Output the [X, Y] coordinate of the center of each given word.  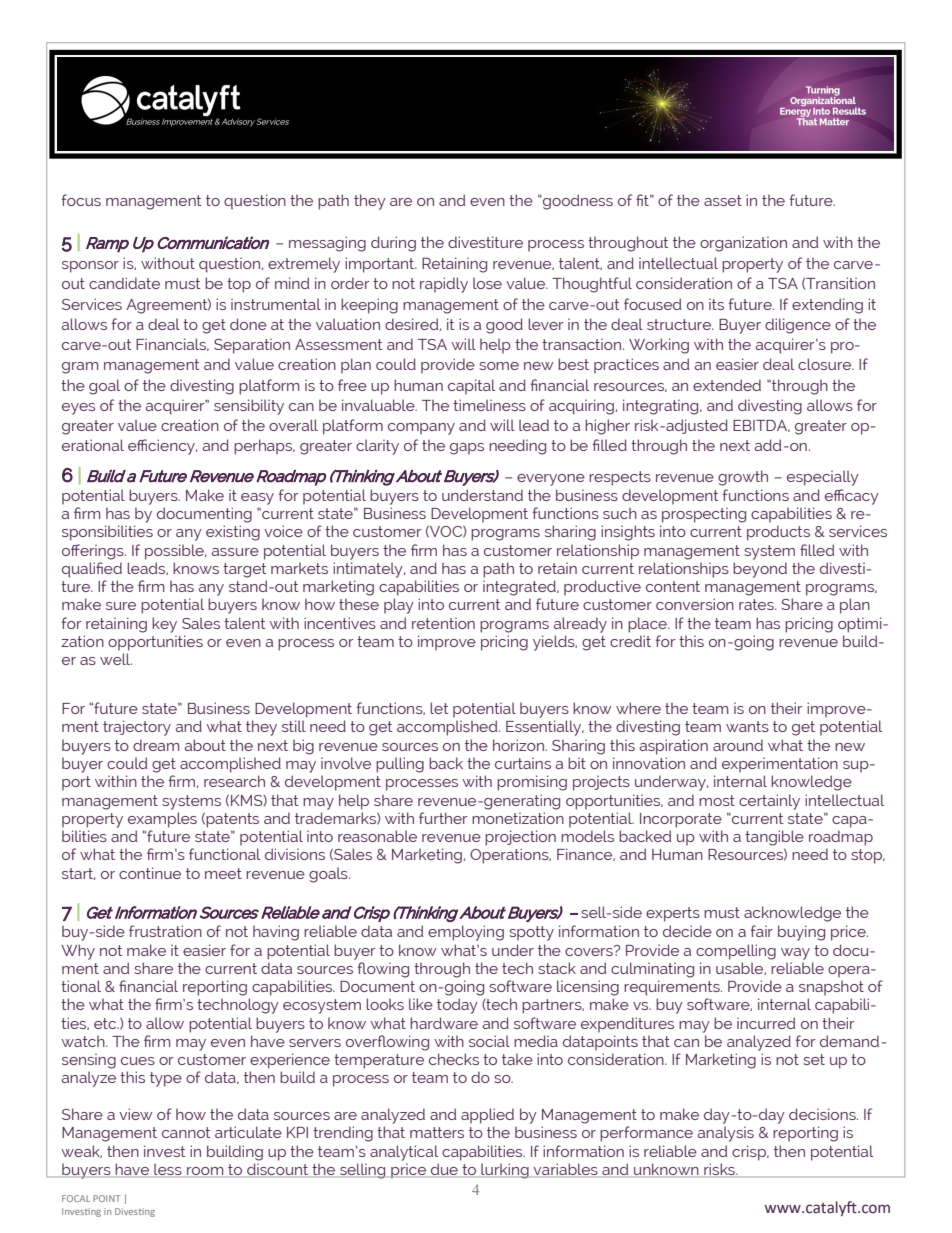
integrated [520, 588]
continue [150, 873]
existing [233, 533]
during [393, 244]
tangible [774, 838]
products [778, 533]
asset [723, 200]
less [168, 1170]
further [443, 818]
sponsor [90, 267]
